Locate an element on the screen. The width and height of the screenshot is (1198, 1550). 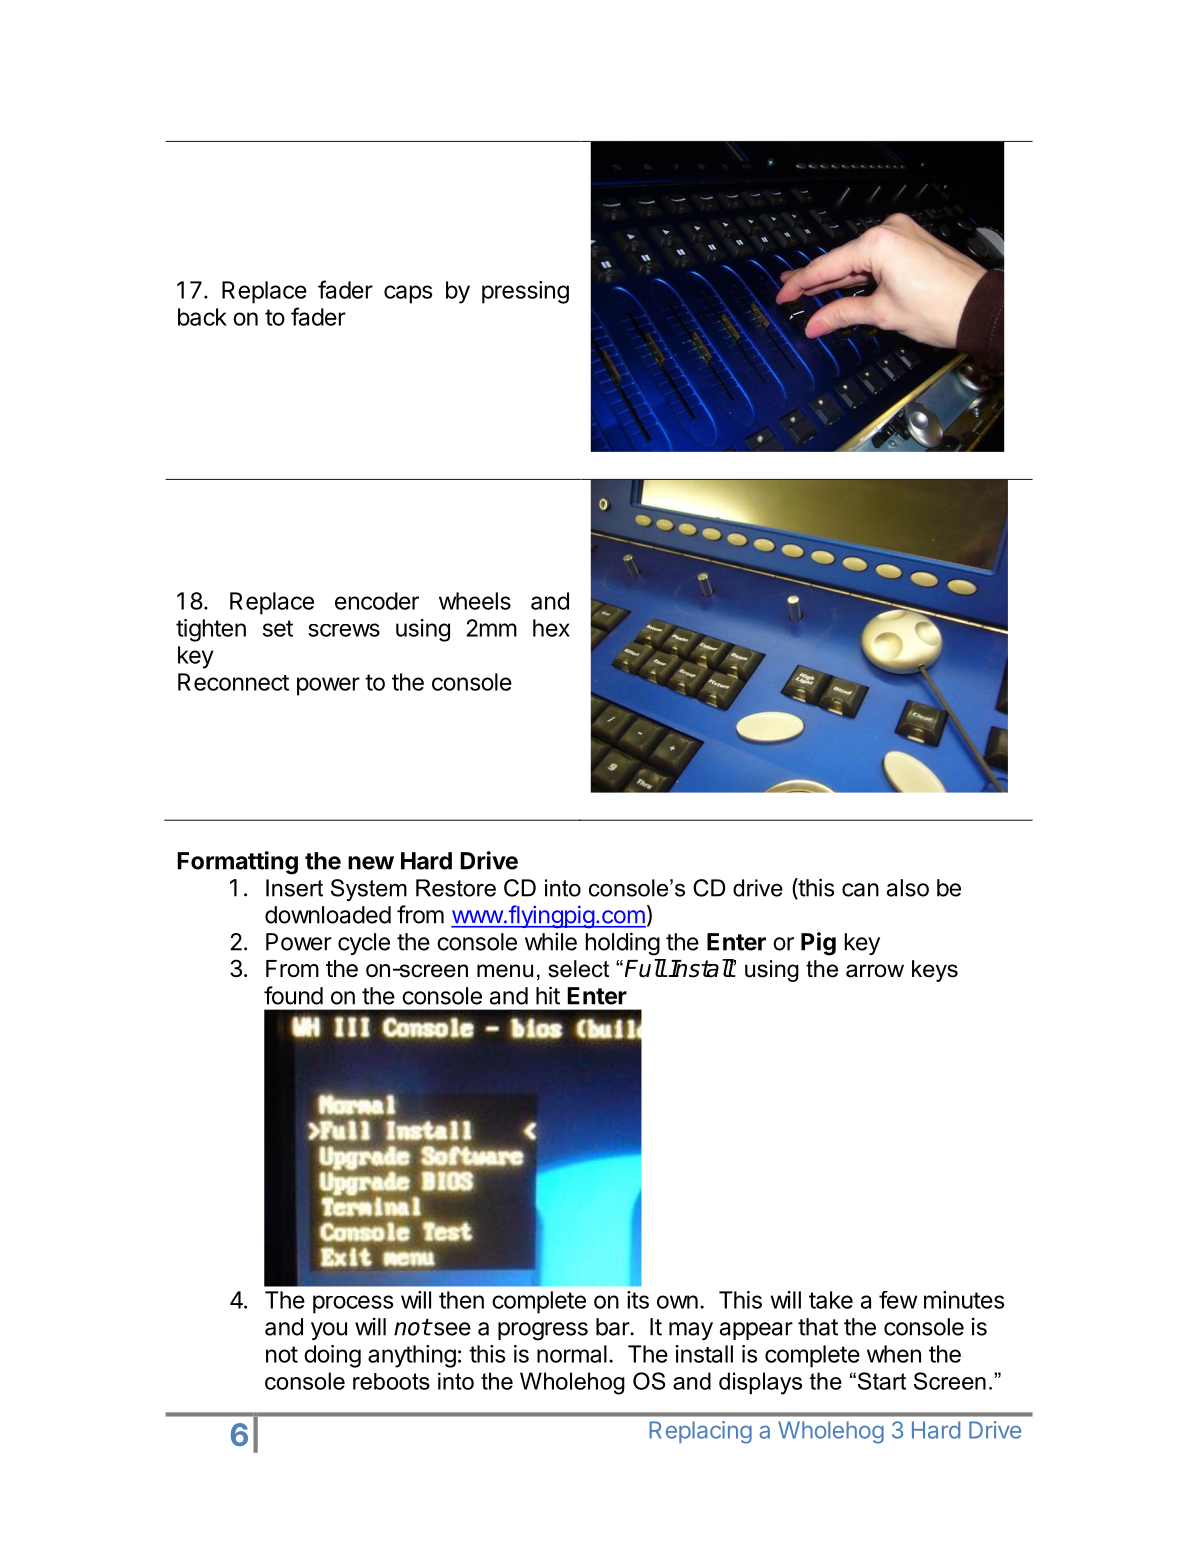
found is located at coordinates (293, 995).
